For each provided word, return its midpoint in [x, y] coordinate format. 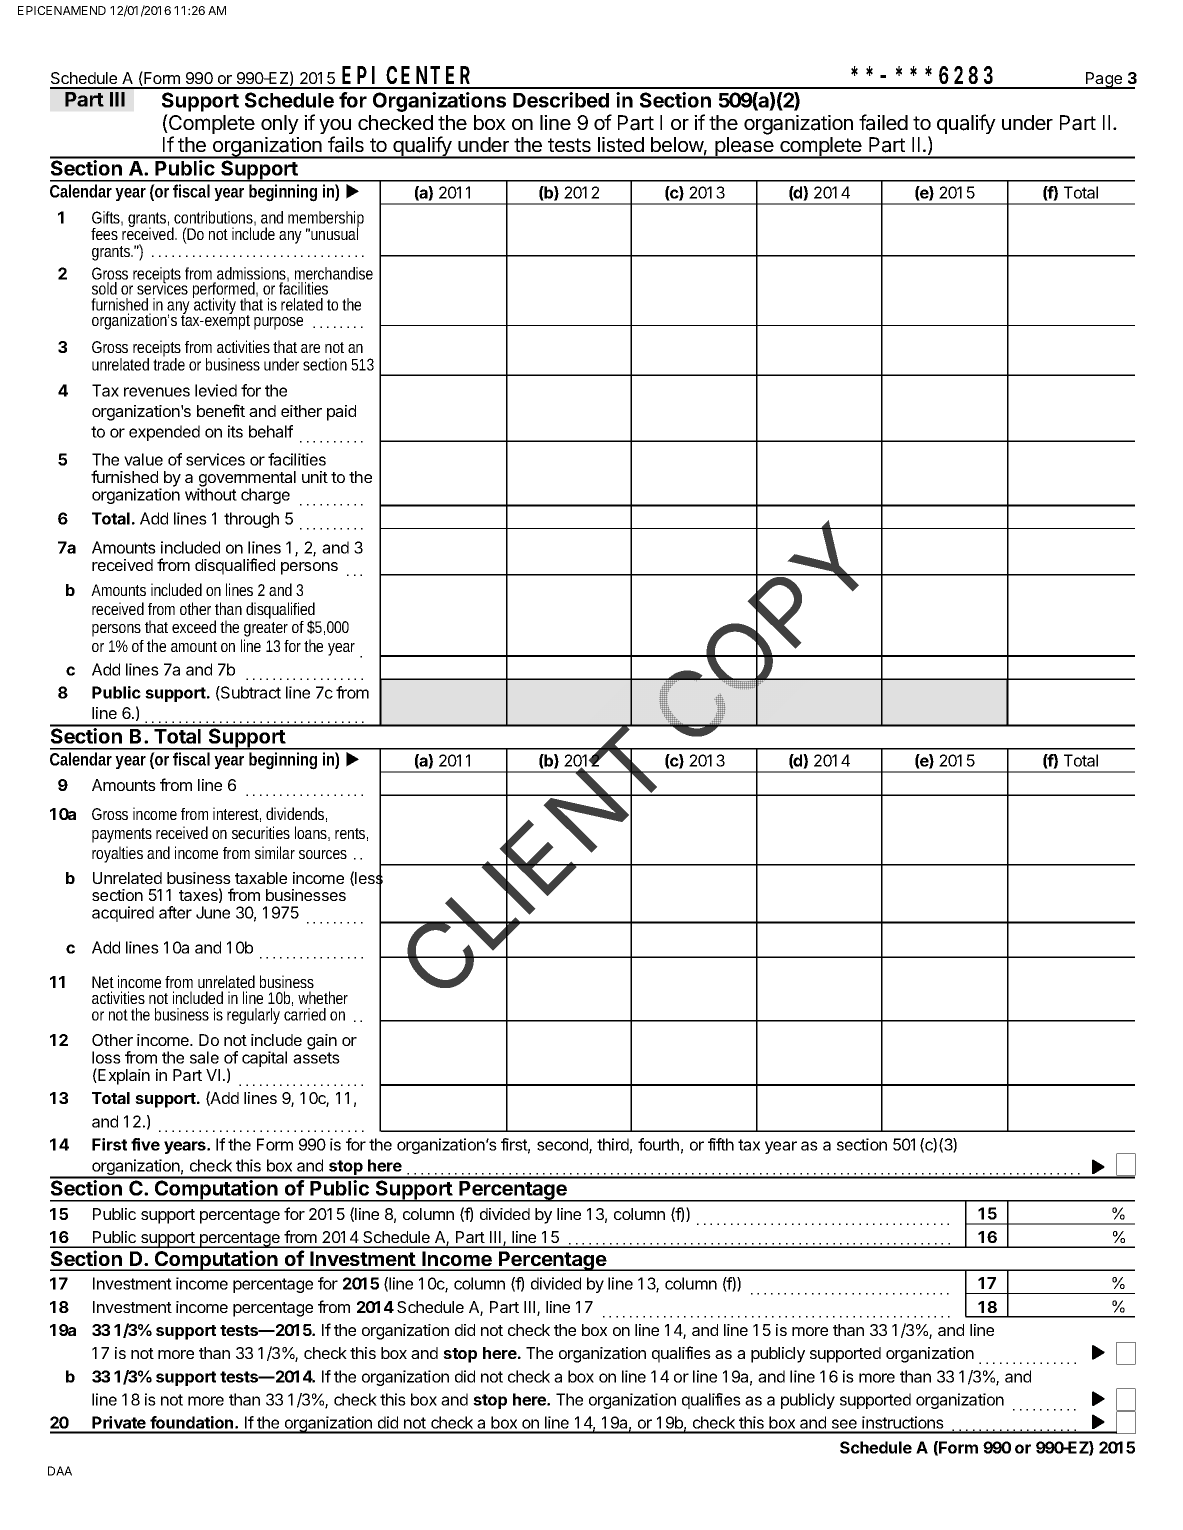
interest [237, 814]
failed [883, 122]
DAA [60, 1471]
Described [561, 100]
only [280, 124]
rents [351, 834]
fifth [721, 1144]
